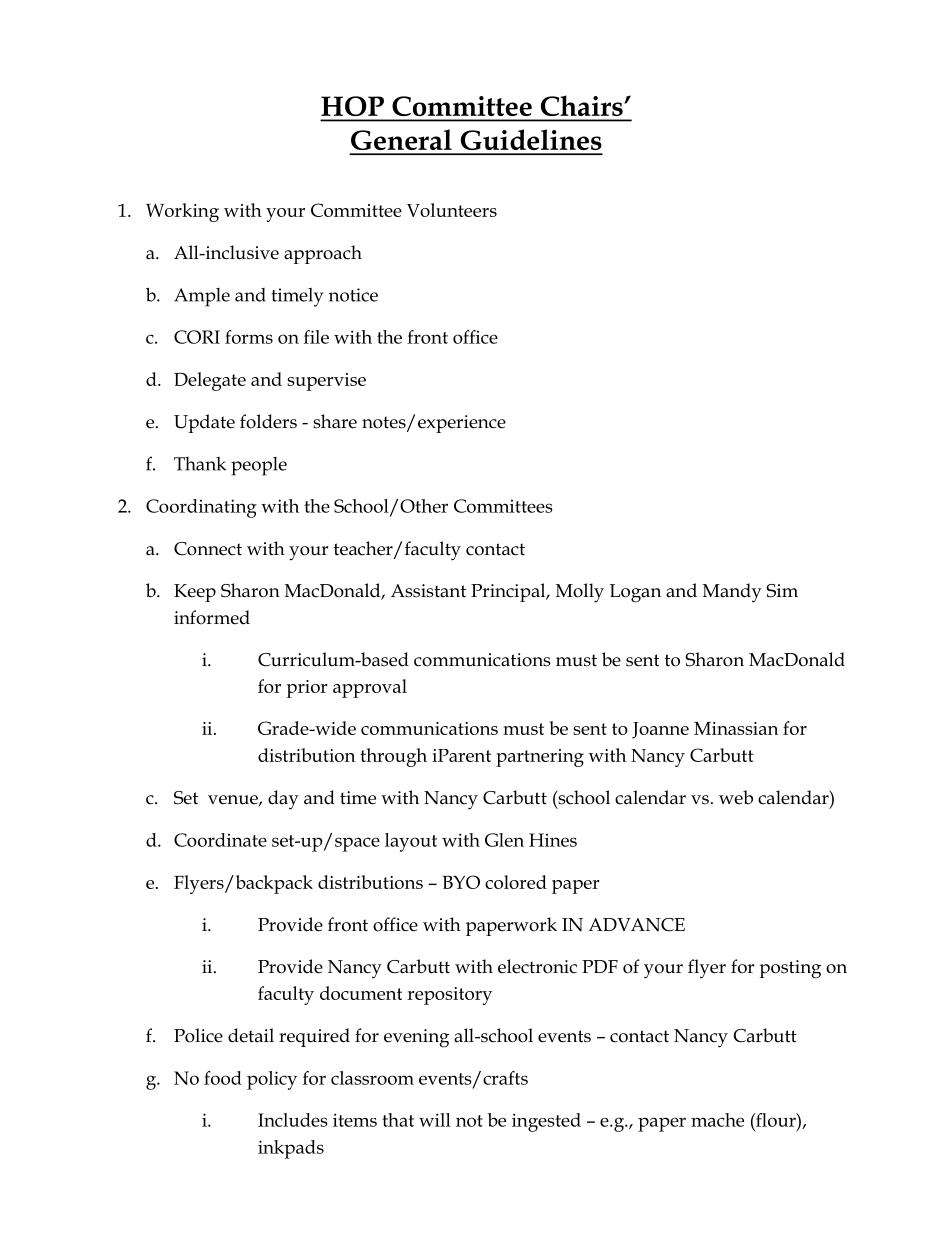 The height and width of the document is (1233, 952). I want to click on share, so click(335, 421).
